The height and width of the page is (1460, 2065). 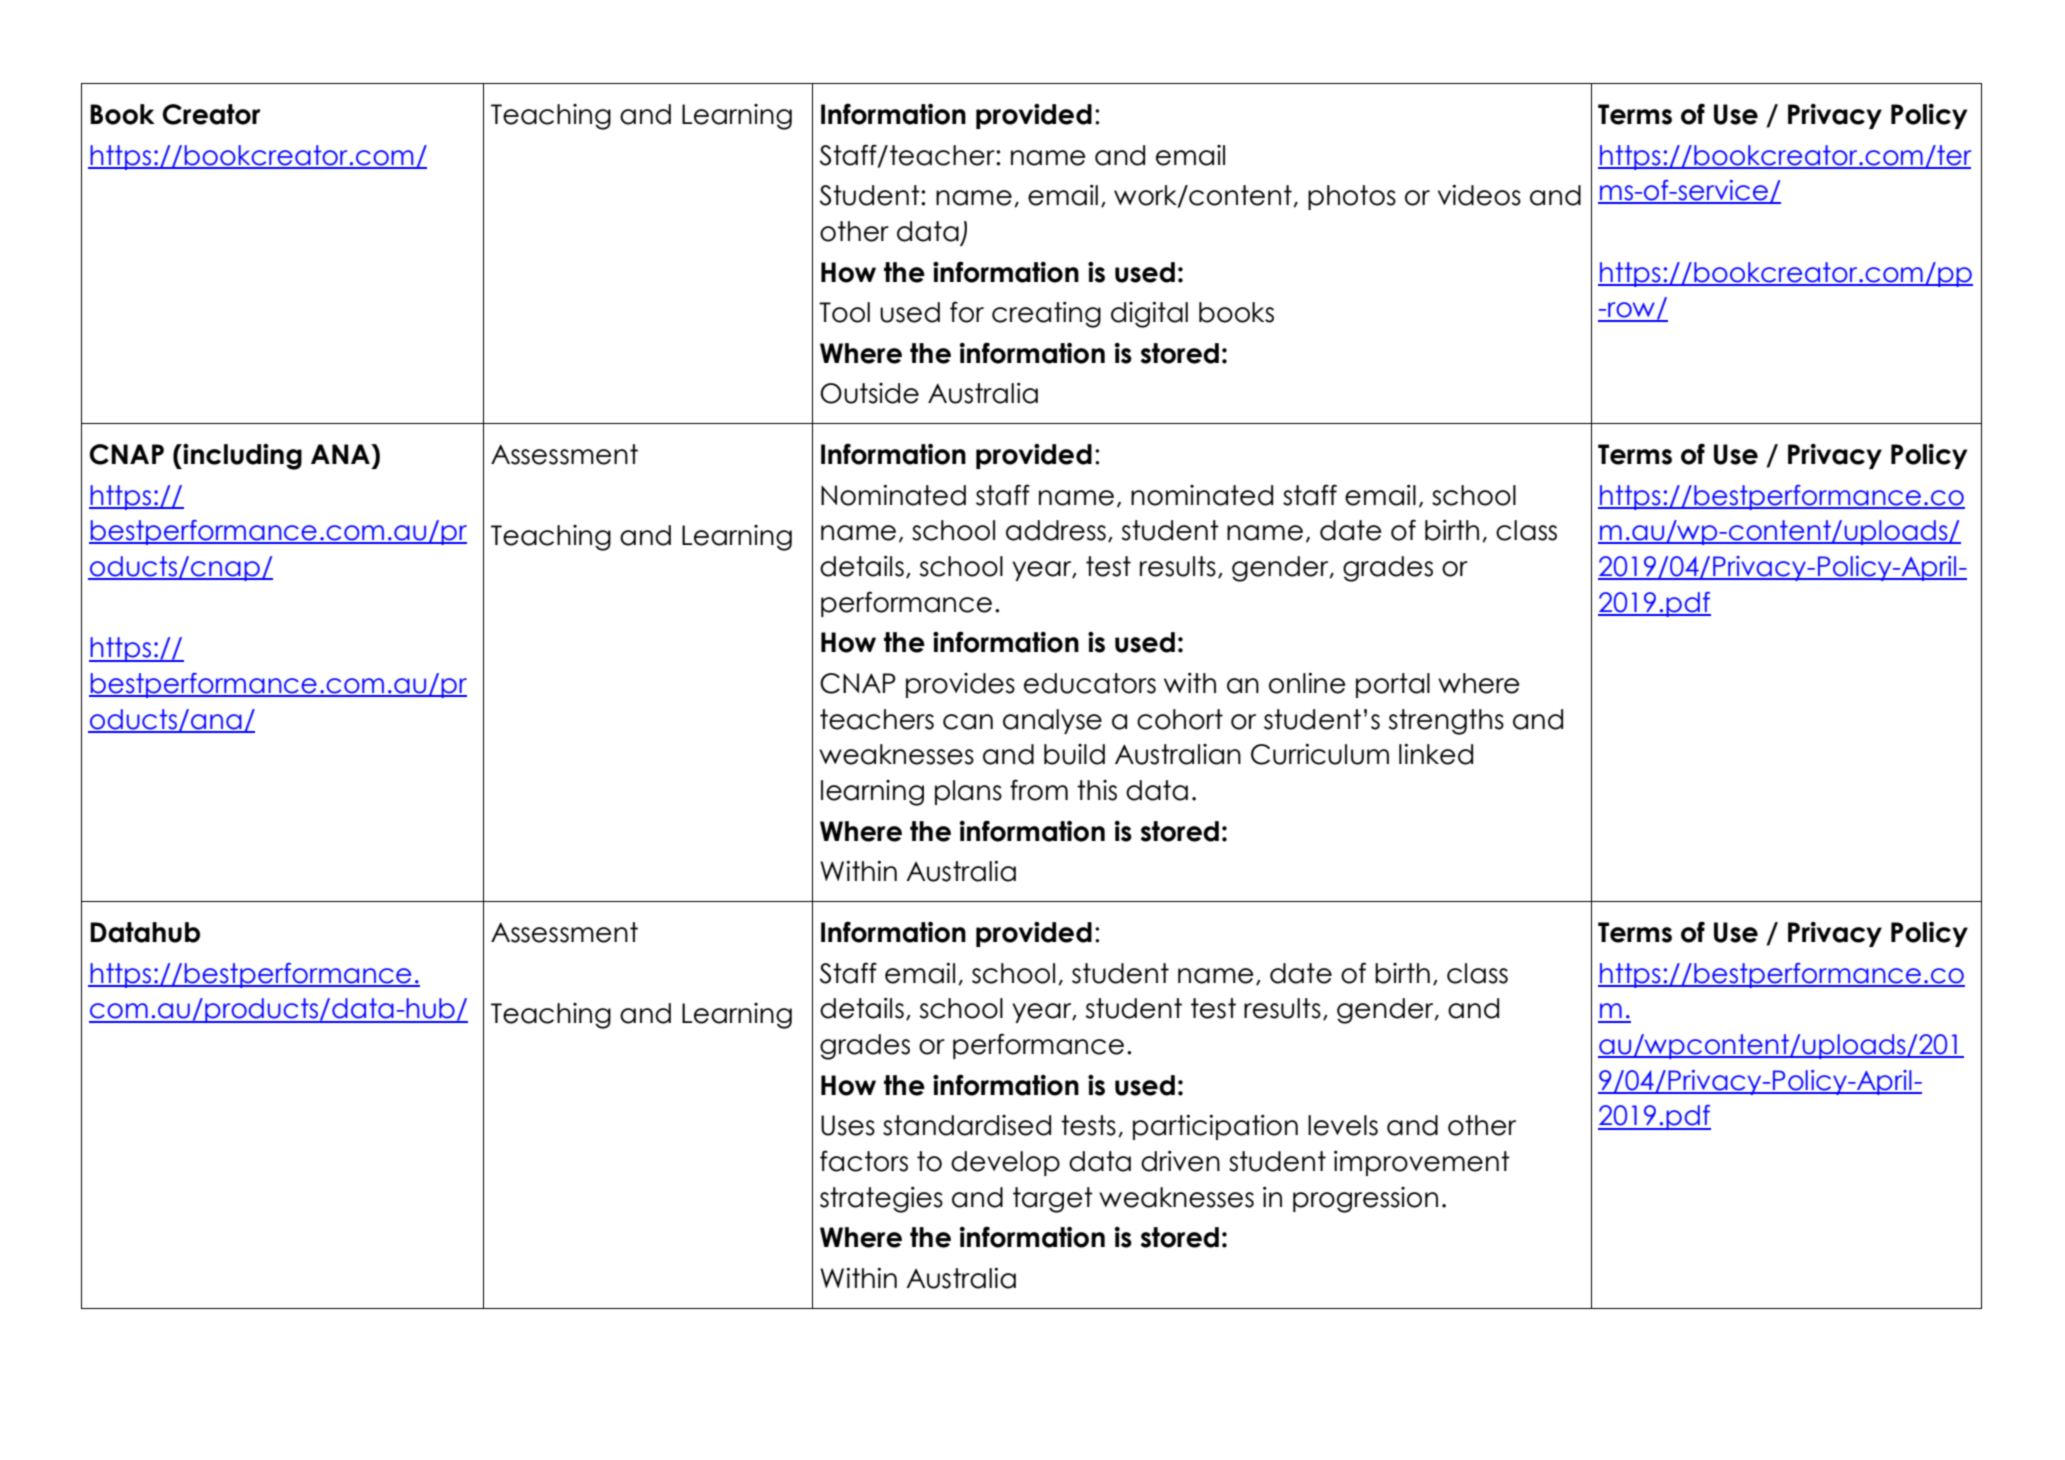 I want to click on Tool, so click(x=844, y=312).
